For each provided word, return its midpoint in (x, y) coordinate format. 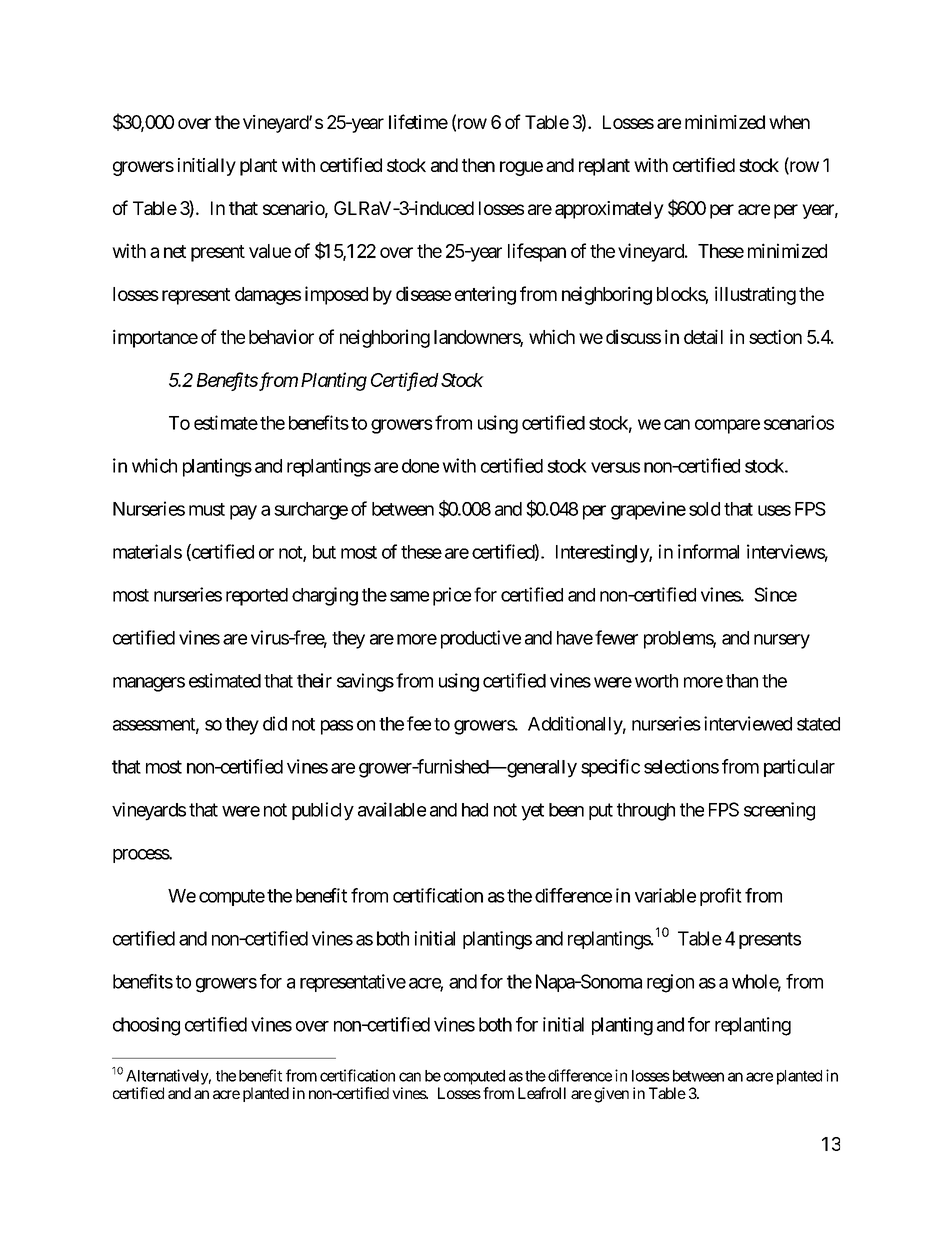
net (175, 251)
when (789, 122)
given (611, 1095)
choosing (146, 1026)
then (478, 165)
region (670, 983)
